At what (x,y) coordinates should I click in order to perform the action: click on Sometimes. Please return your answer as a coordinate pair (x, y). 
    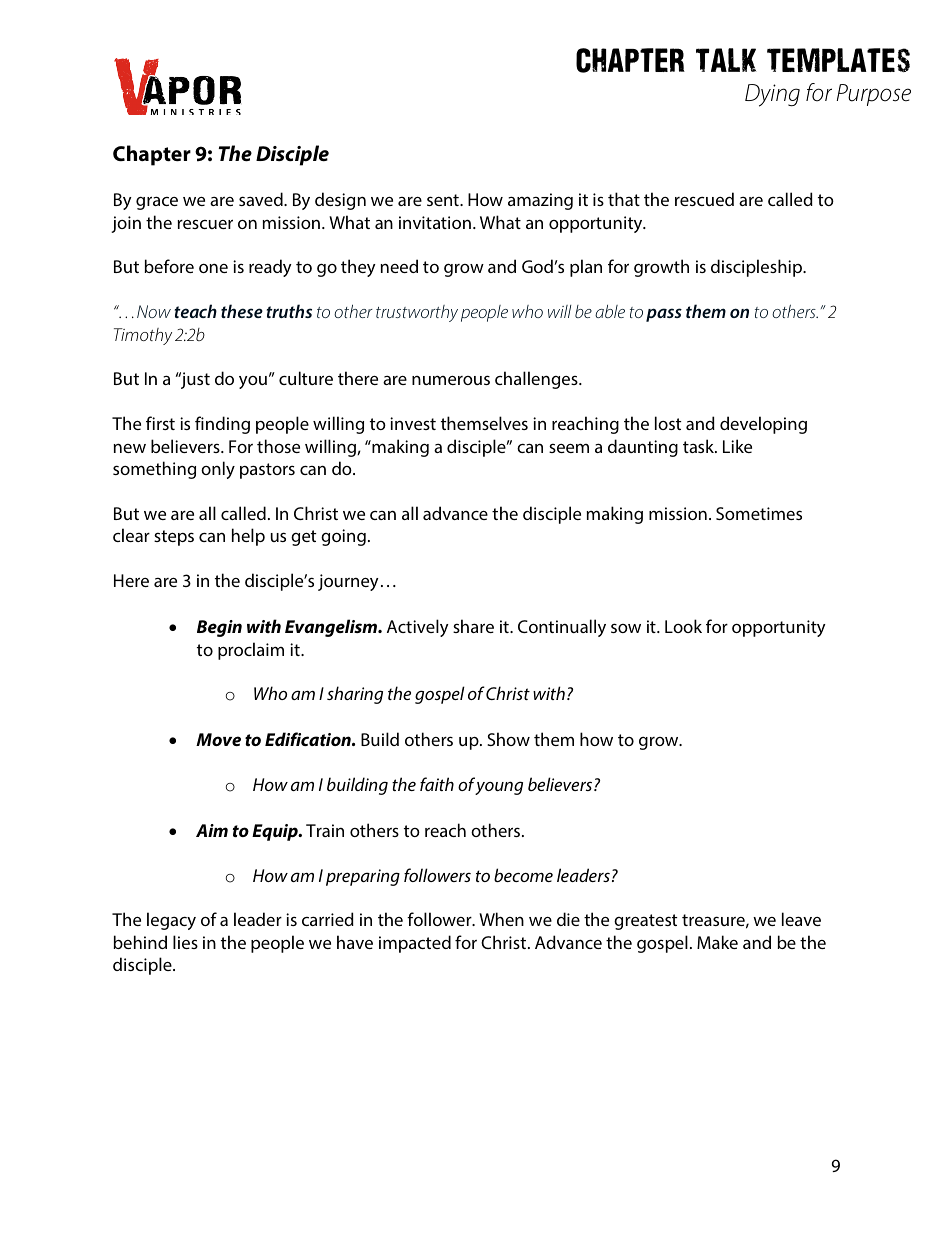
    Looking at the image, I should click on (759, 513).
